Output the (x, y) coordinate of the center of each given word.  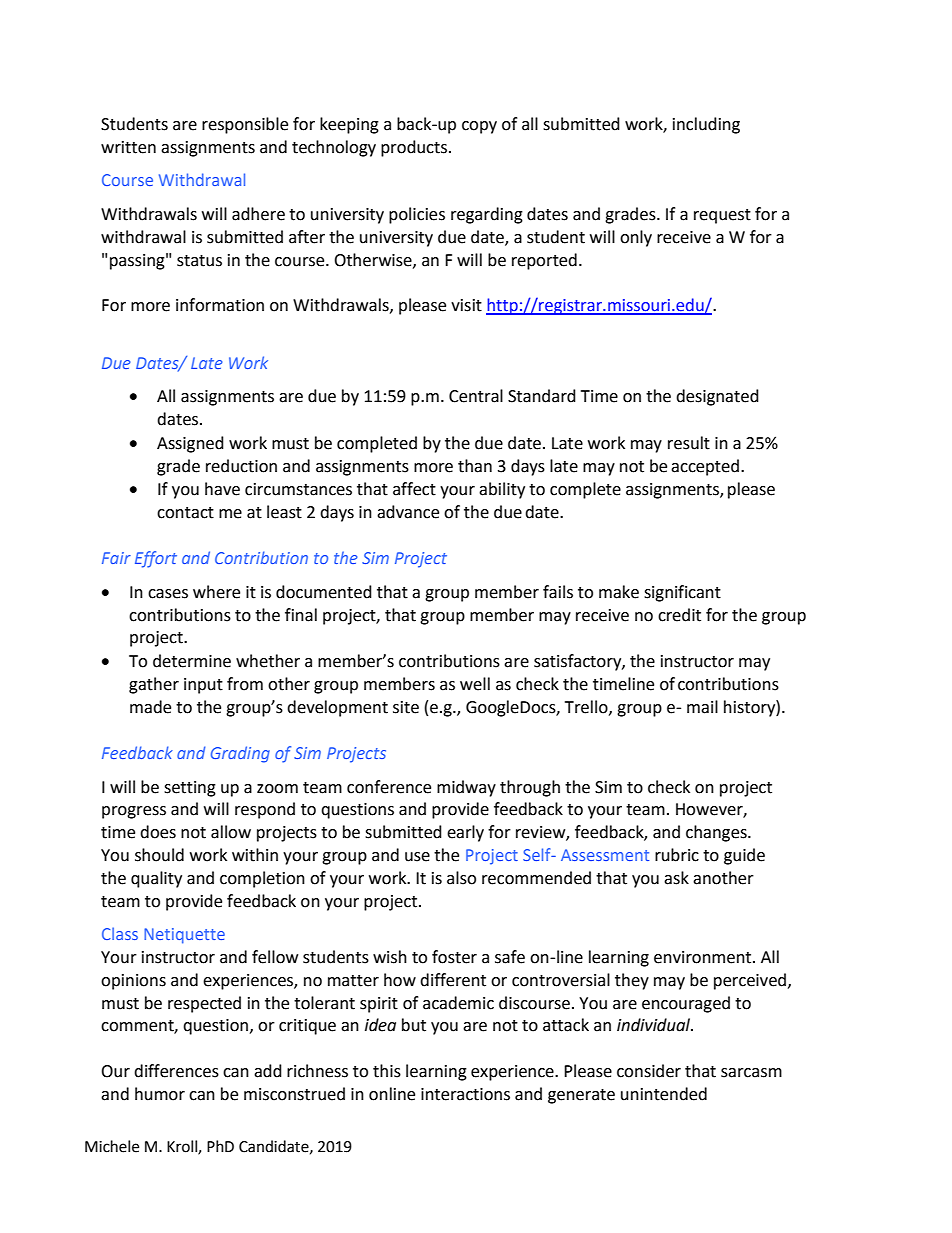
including (706, 125)
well (475, 684)
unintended (664, 1094)
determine (192, 661)
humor (160, 1094)
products (414, 148)
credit (679, 615)
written (128, 147)
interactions (465, 1094)
